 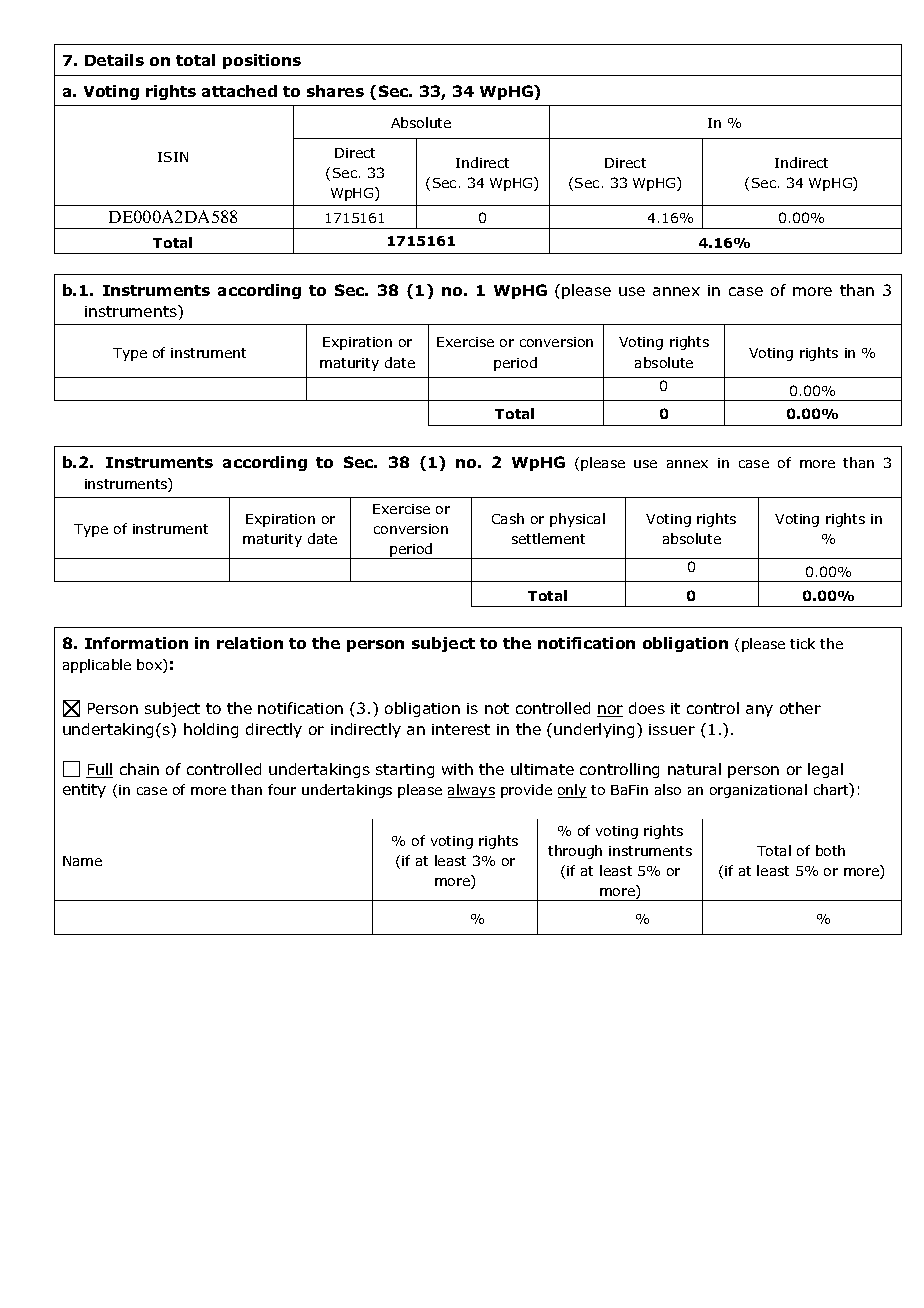 What do you see at coordinates (508, 518) in the image?
I see `Cash` at bounding box center [508, 518].
